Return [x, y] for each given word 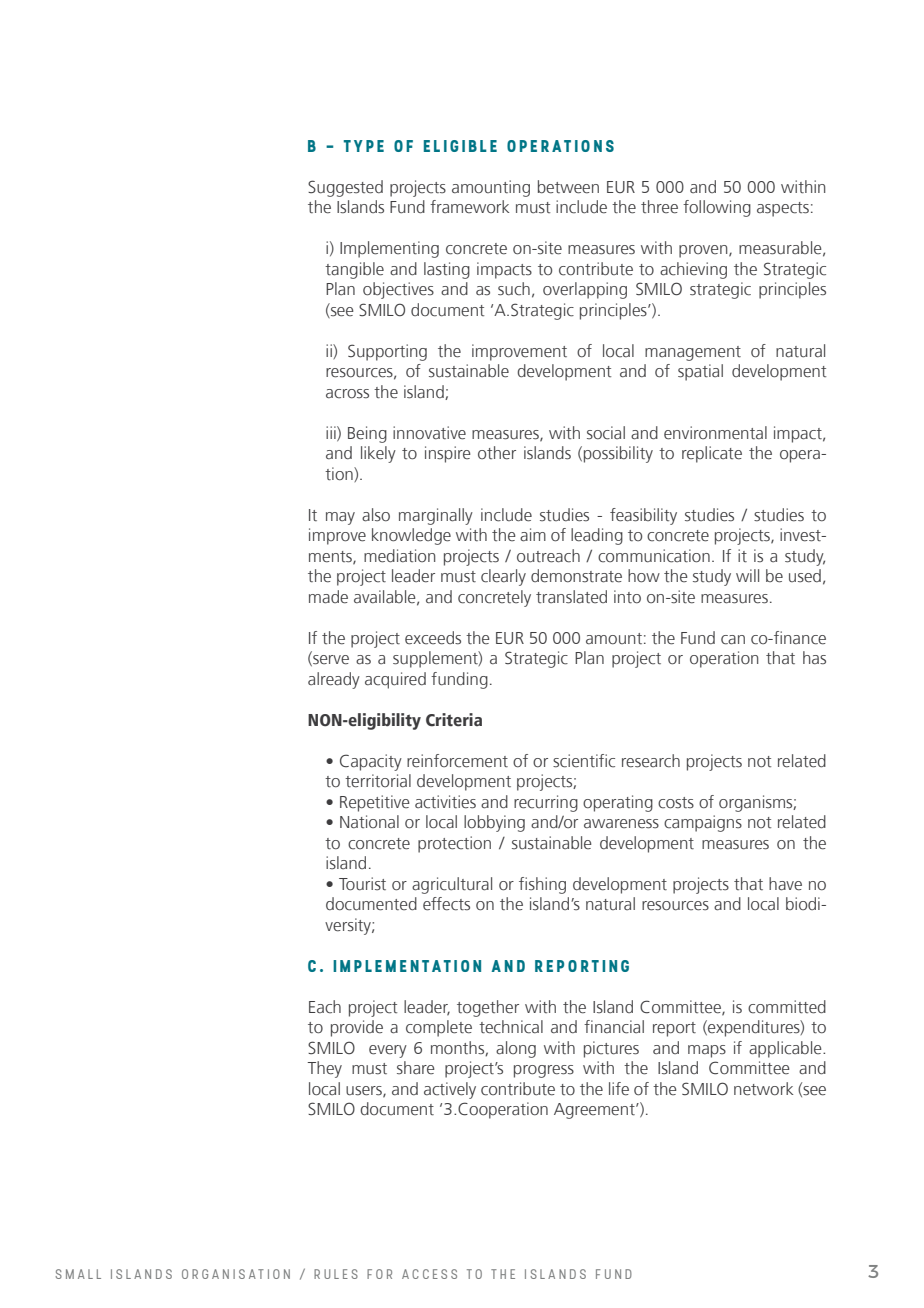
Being [367, 434]
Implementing [389, 249]
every [388, 1051]
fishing [542, 885]
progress [544, 1071]
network [763, 1089]
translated [571, 597]
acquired [395, 680]
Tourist [362, 884]
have [785, 884]
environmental [715, 433]
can [733, 640]
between [568, 187]
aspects [783, 209]
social [606, 433]
